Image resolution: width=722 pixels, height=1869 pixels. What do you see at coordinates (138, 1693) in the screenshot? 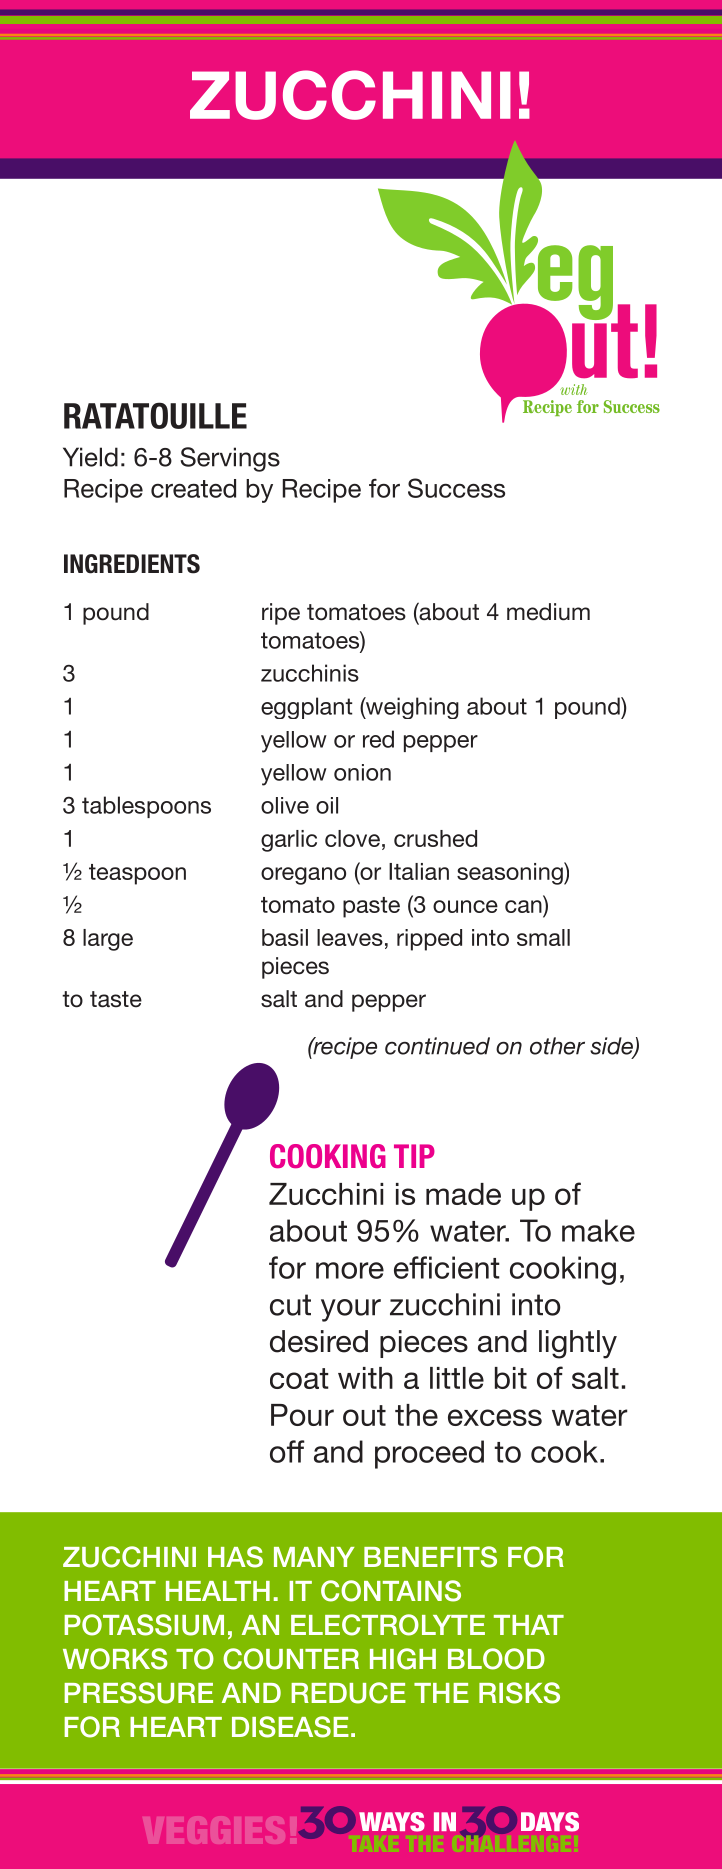
I see `PRESSURE` at bounding box center [138, 1693].
